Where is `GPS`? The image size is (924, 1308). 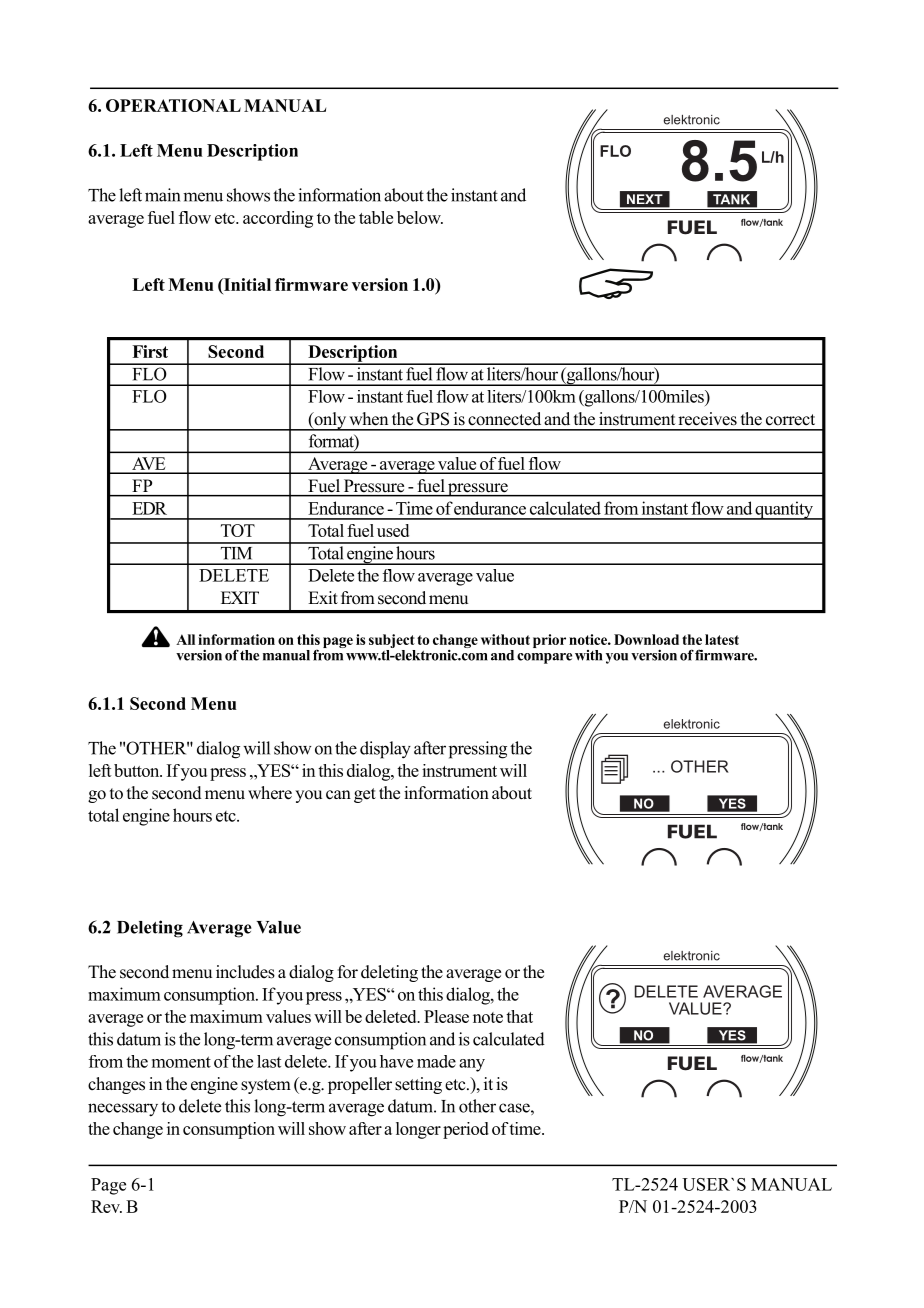
GPS is located at coordinates (433, 419).
